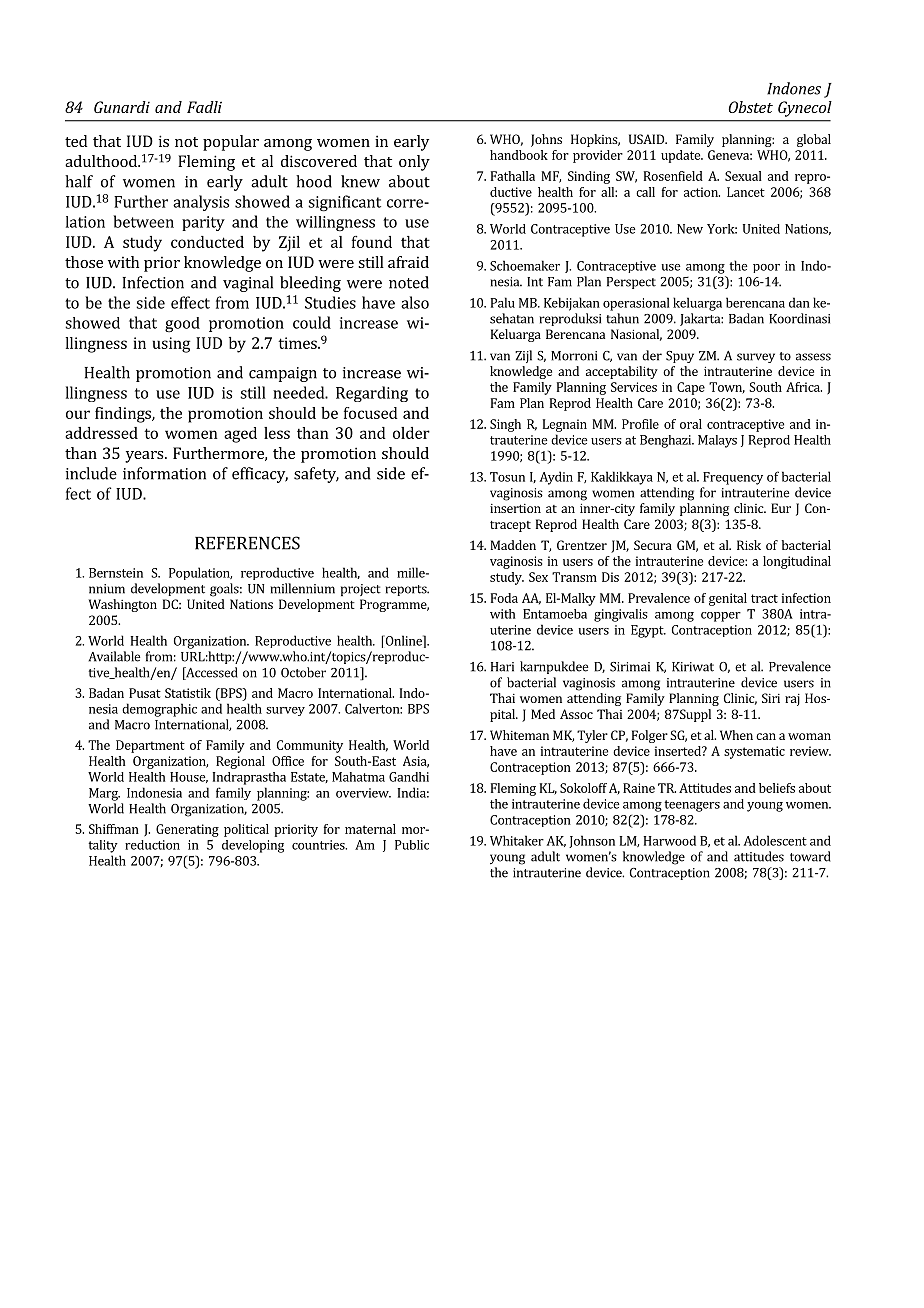  What do you see at coordinates (733, 478) in the screenshot?
I see `Frequency` at bounding box center [733, 478].
